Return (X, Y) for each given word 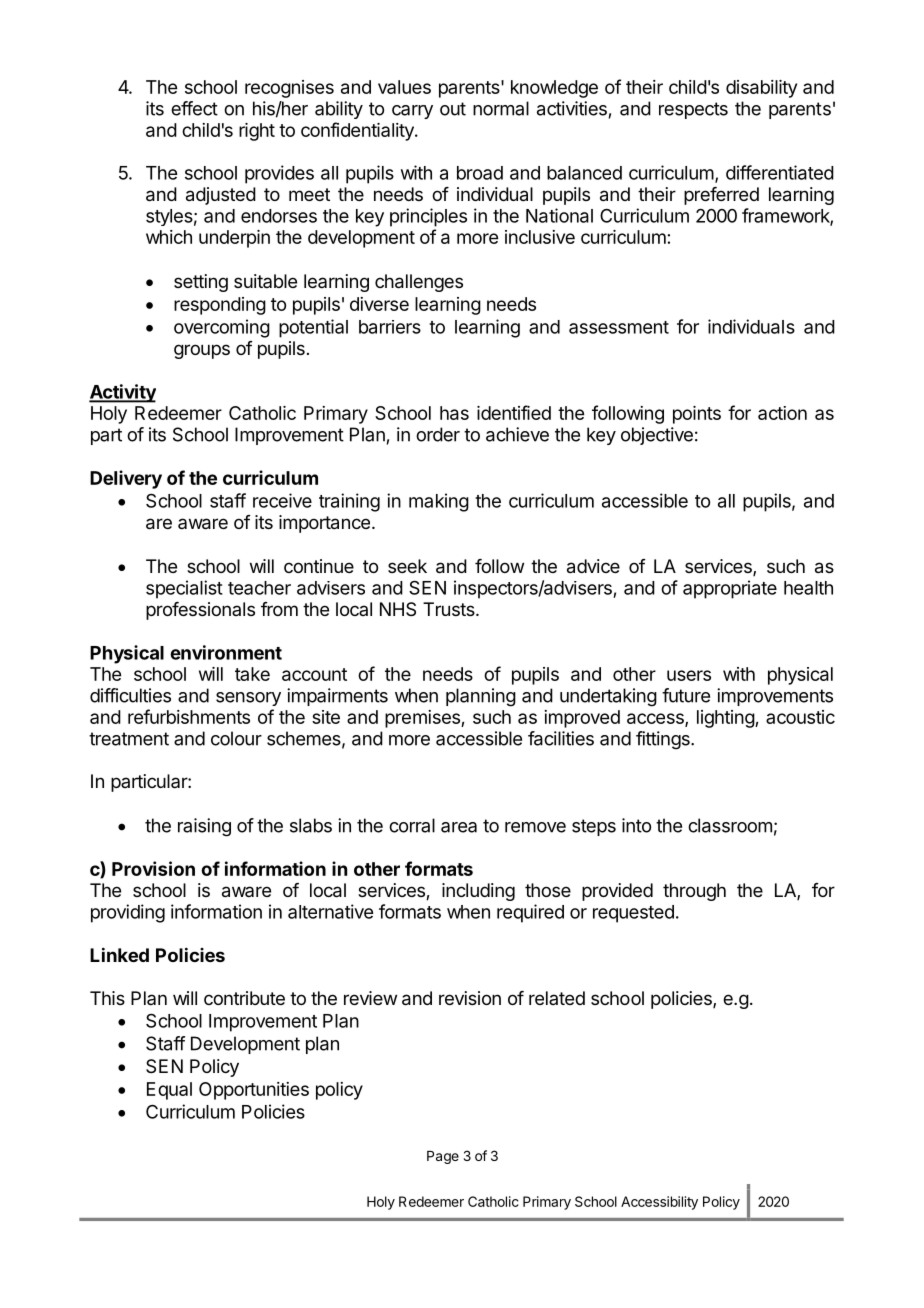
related (557, 998)
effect (194, 108)
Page (443, 1157)
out (453, 109)
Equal (169, 1091)
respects (693, 110)
